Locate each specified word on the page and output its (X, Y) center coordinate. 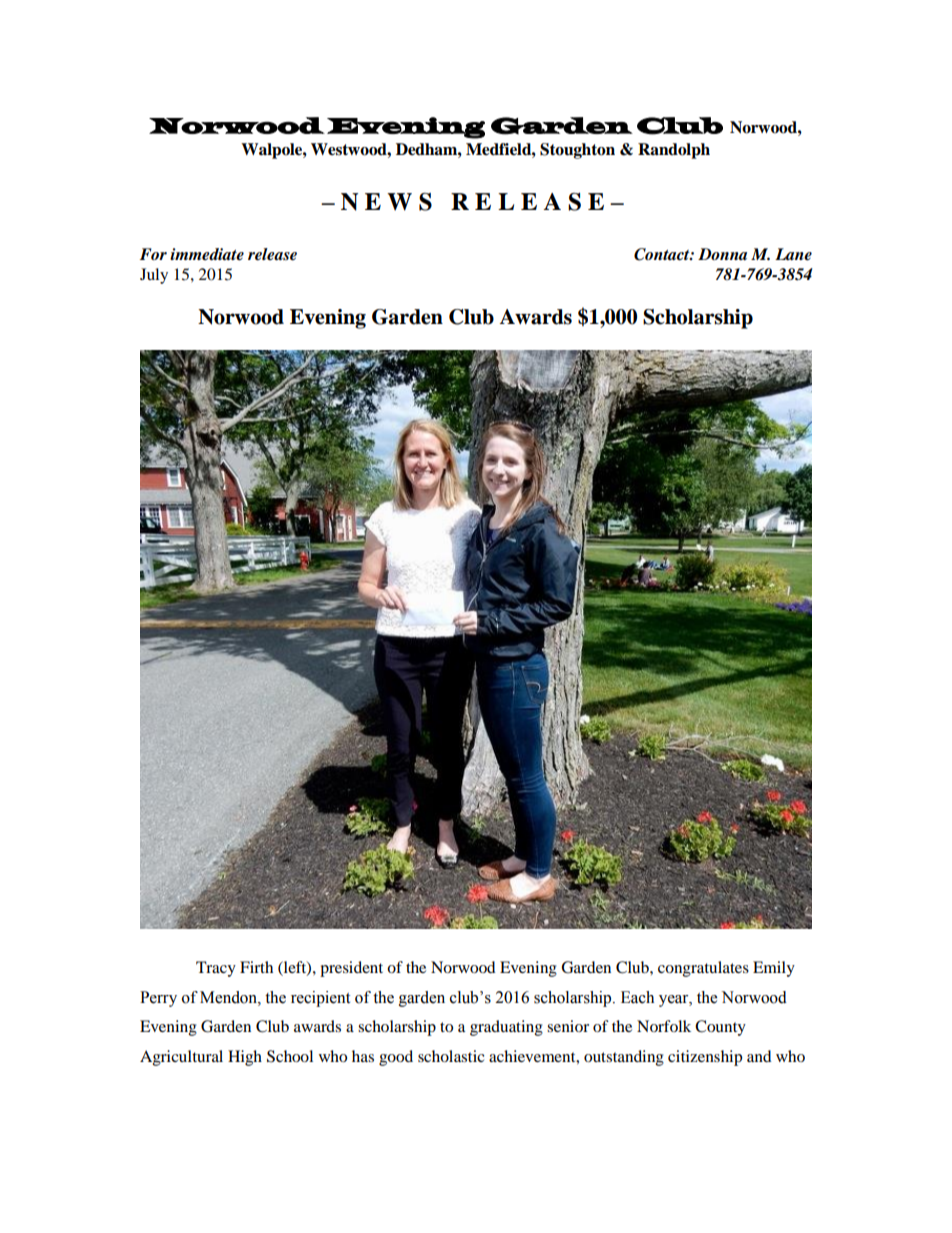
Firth (256, 967)
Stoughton (577, 151)
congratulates (703, 969)
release (272, 254)
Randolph (674, 151)
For (153, 254)
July (154, 276)
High (245, 1058)
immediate (207, 254)
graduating (506, 1028)
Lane (793, 254)
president (351, 969)
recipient (320, 999)
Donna (722, 254)
